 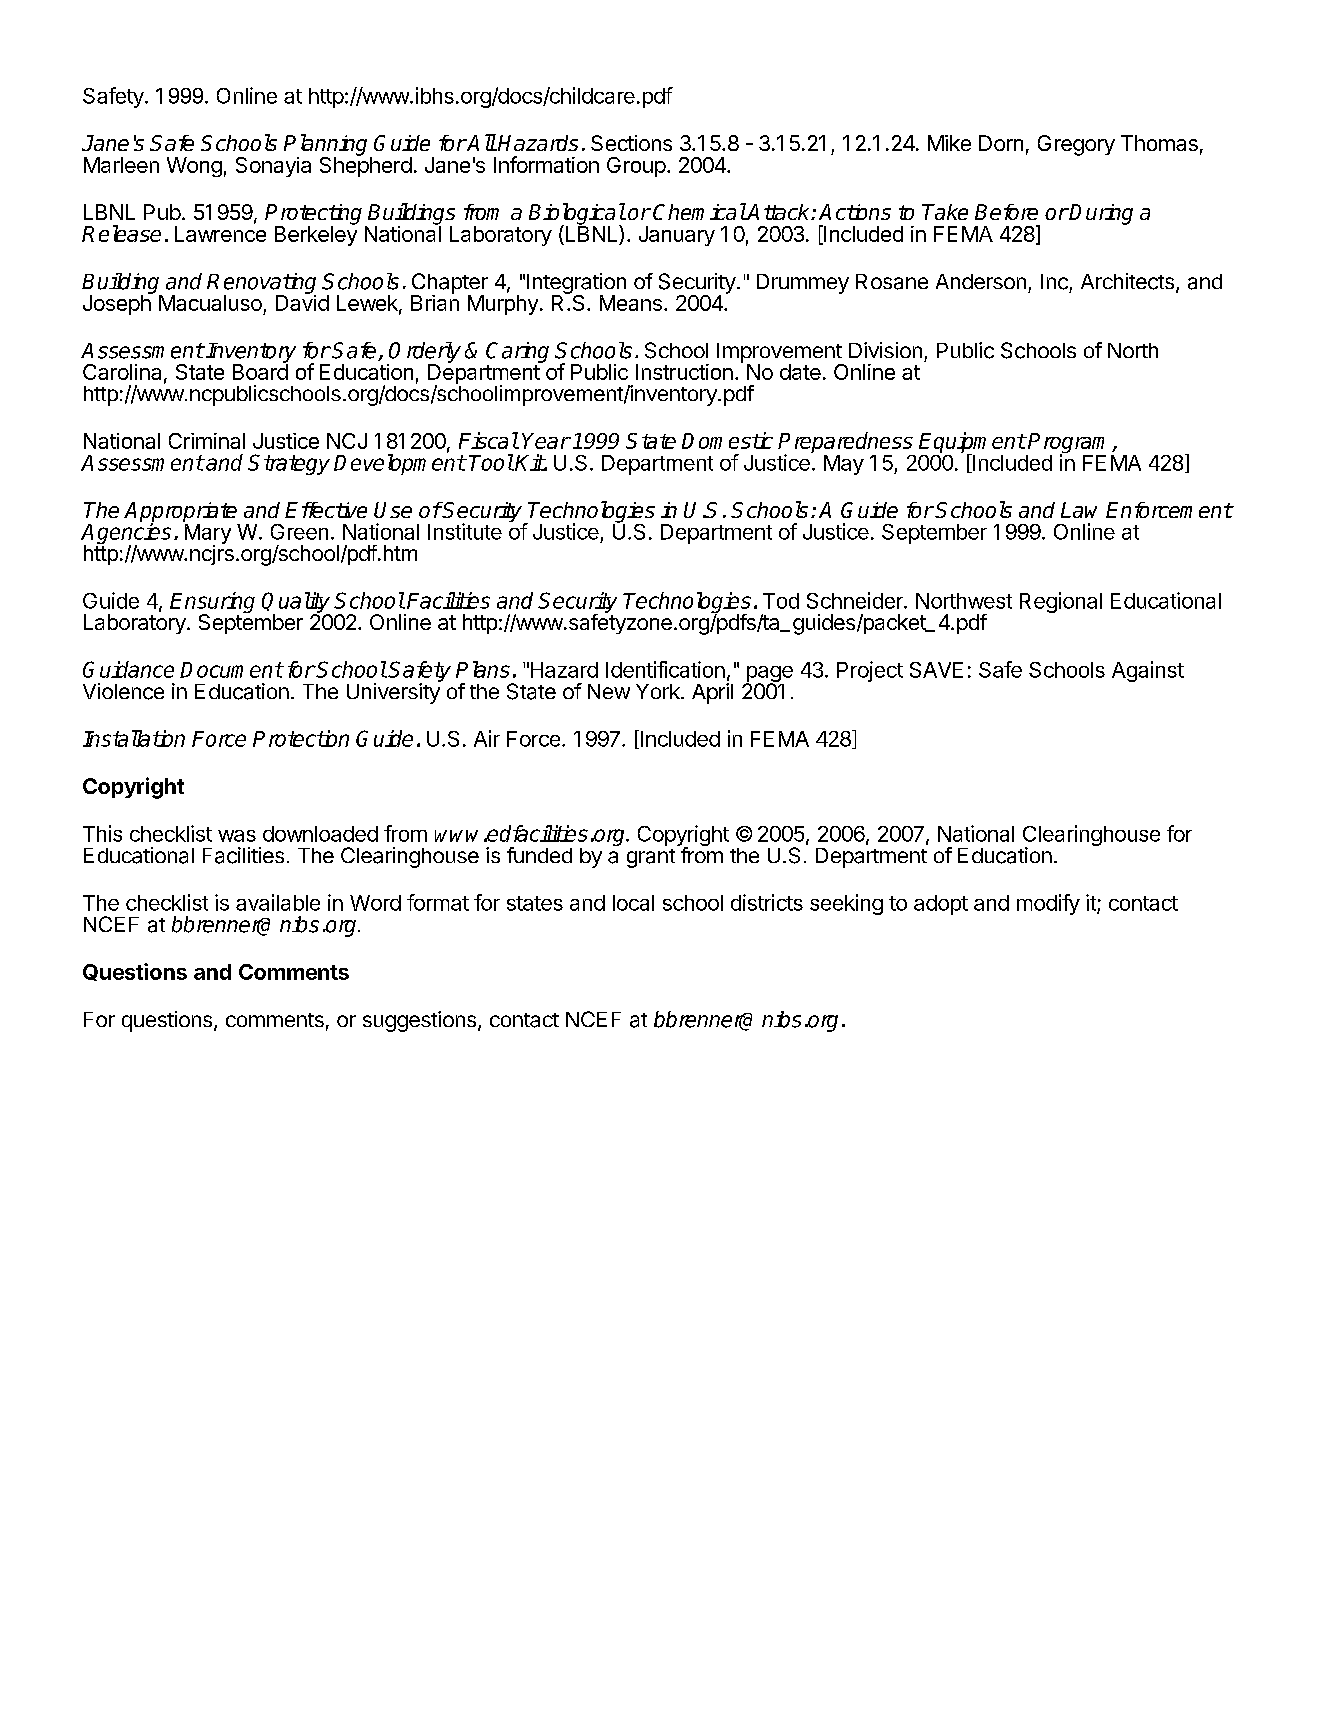 I want to click on Wong, so click(x=194, y=167).
